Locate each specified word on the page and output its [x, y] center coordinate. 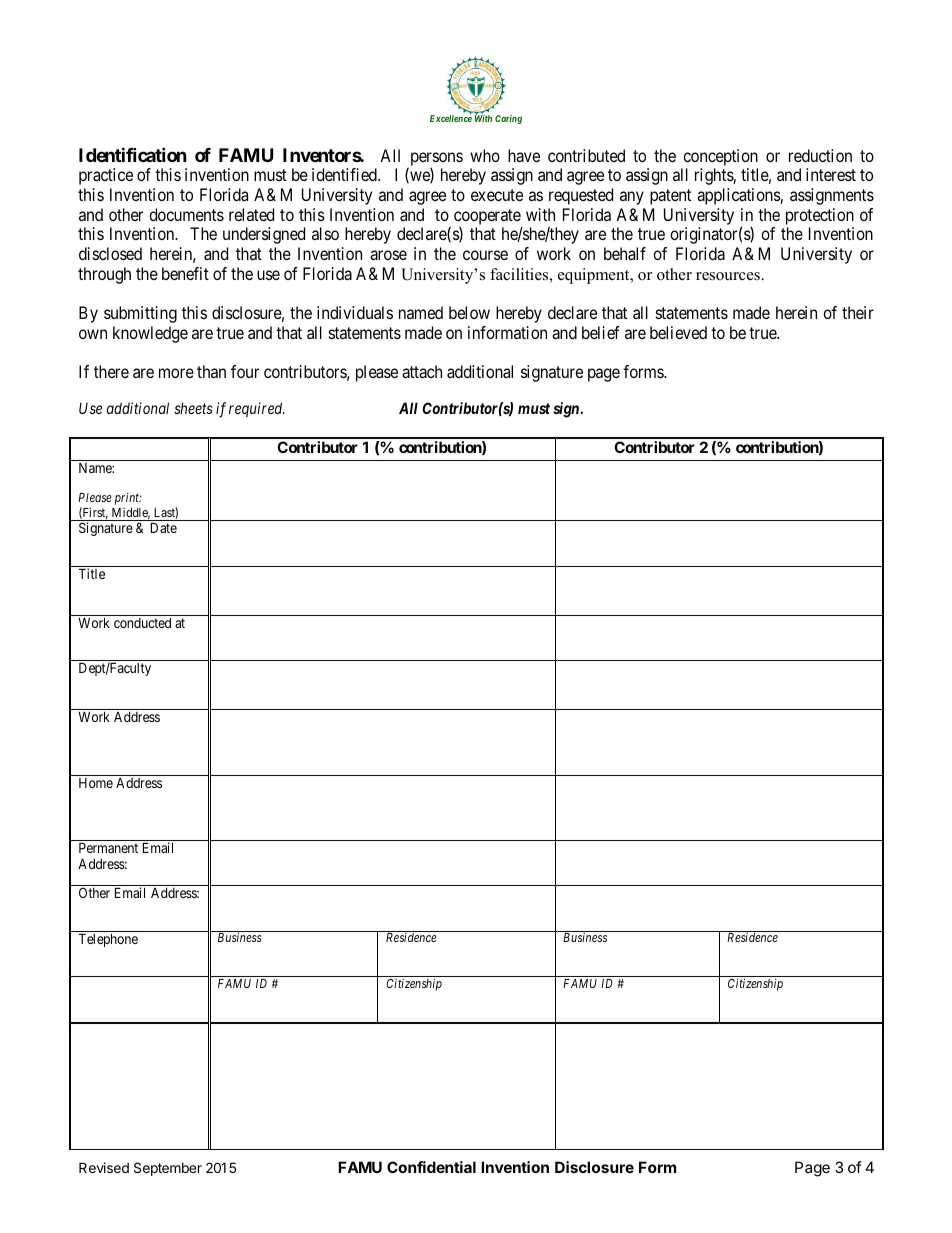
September [168, 1169]
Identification [133, 154]
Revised [104, 1167]
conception [720, 157]
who [485, 155]
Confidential [431, 1167]
